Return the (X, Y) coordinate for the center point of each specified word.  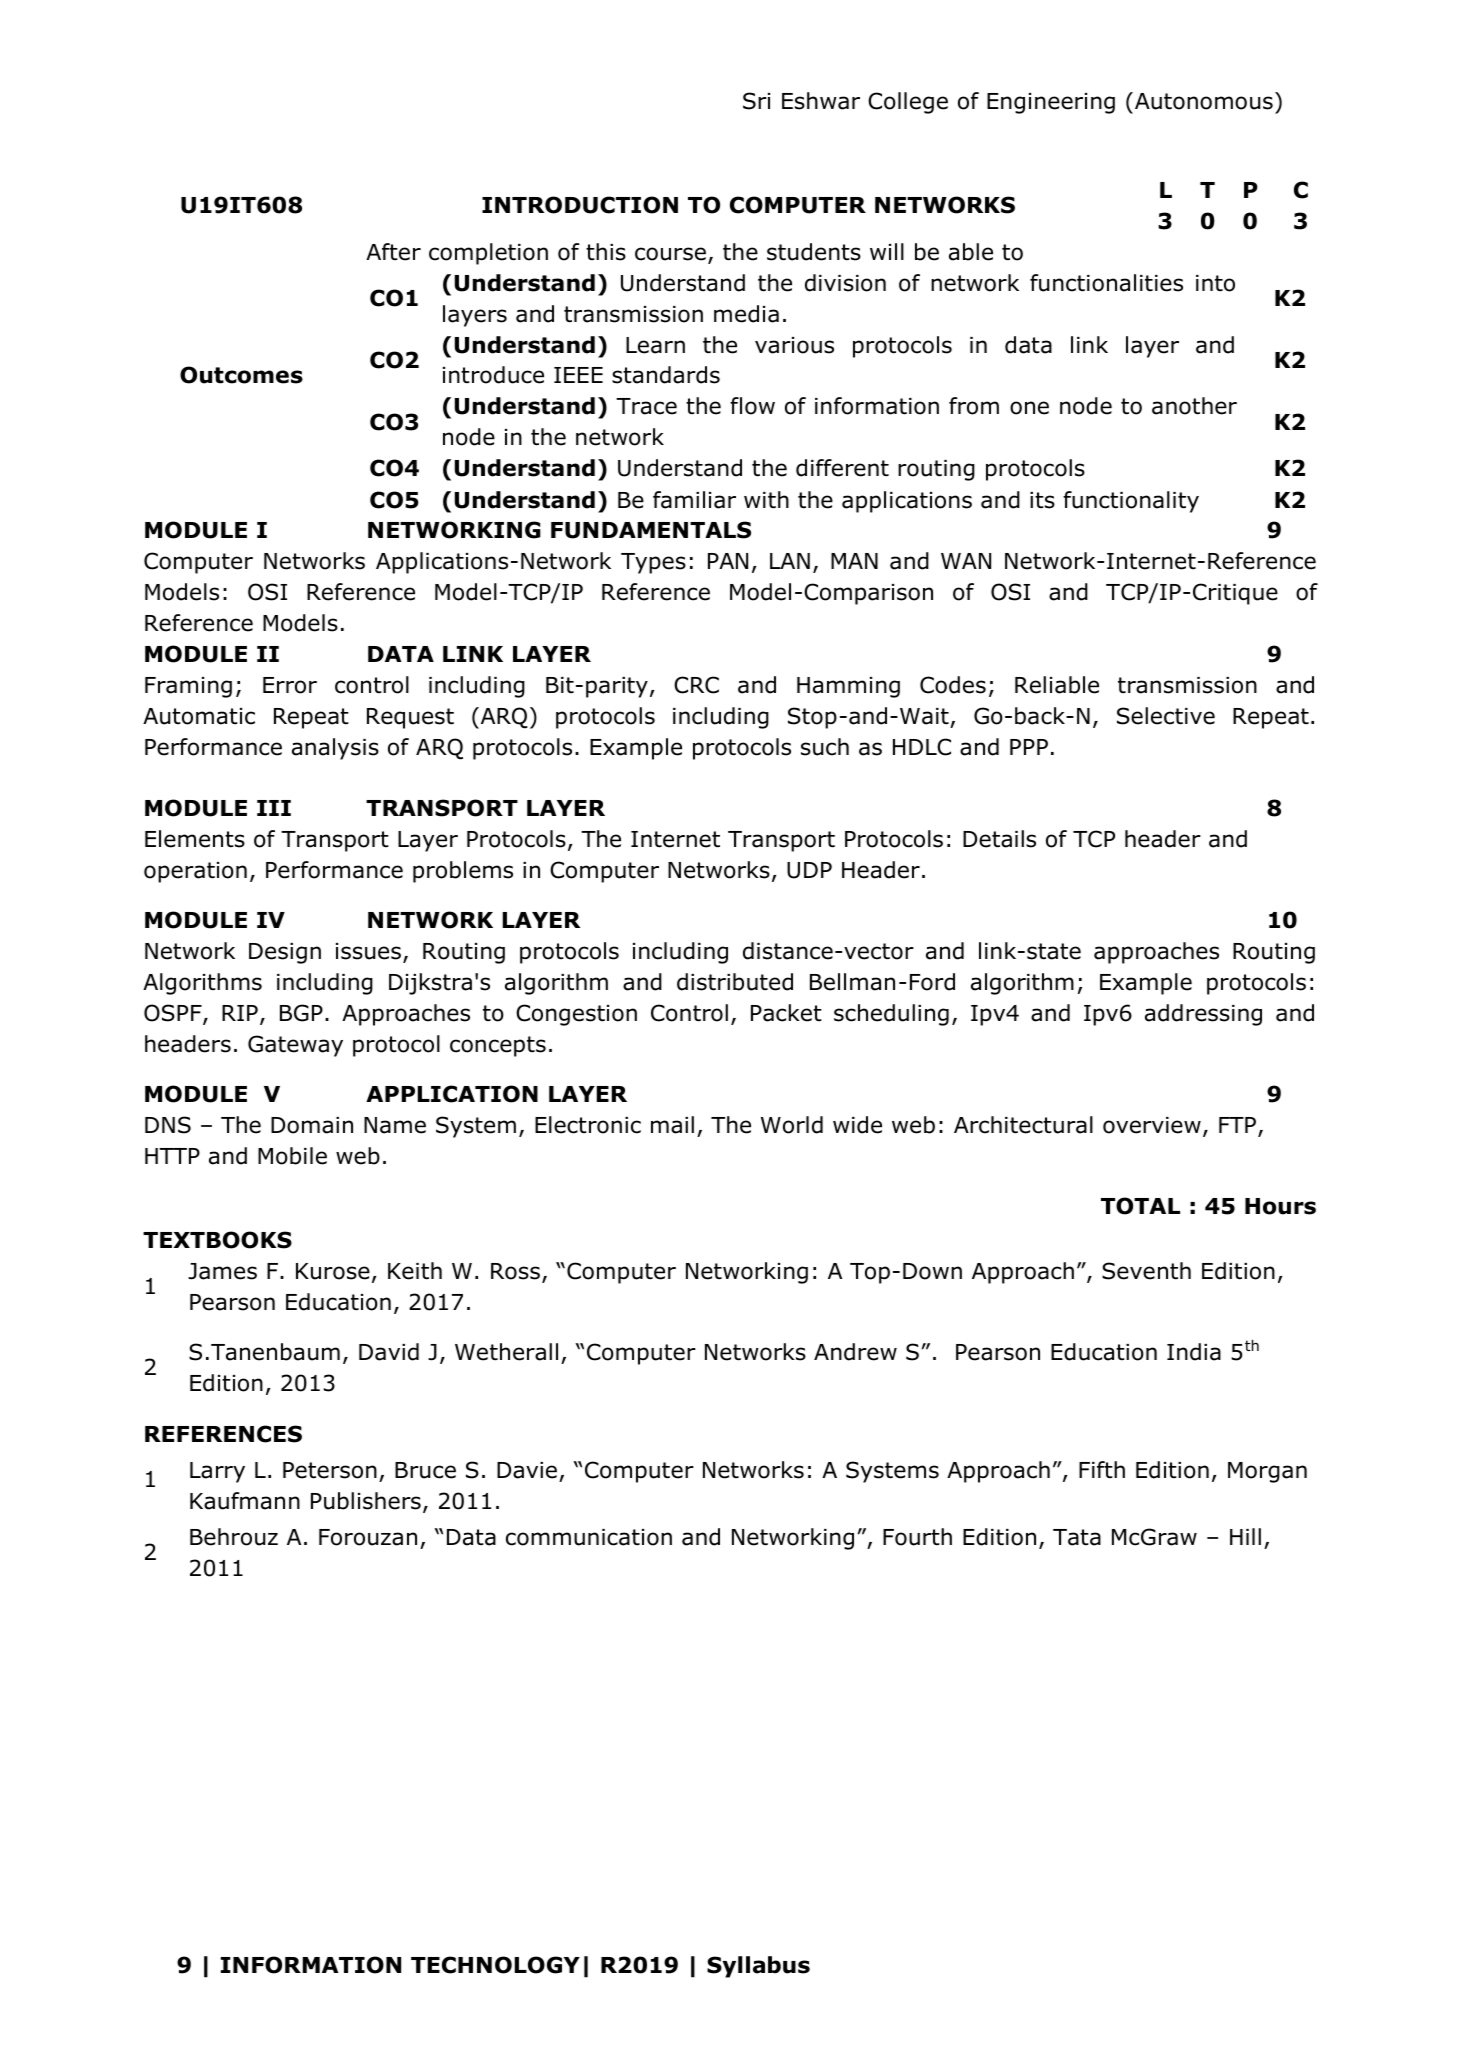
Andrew (855, 1352)
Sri (756, 101)
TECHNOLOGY (495, 1965)
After (393, 252)
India (1194, 1352)
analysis (335, 749)
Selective (1166, 716)
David (389, 1352)
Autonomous (1204, 101)
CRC (696, 685)
